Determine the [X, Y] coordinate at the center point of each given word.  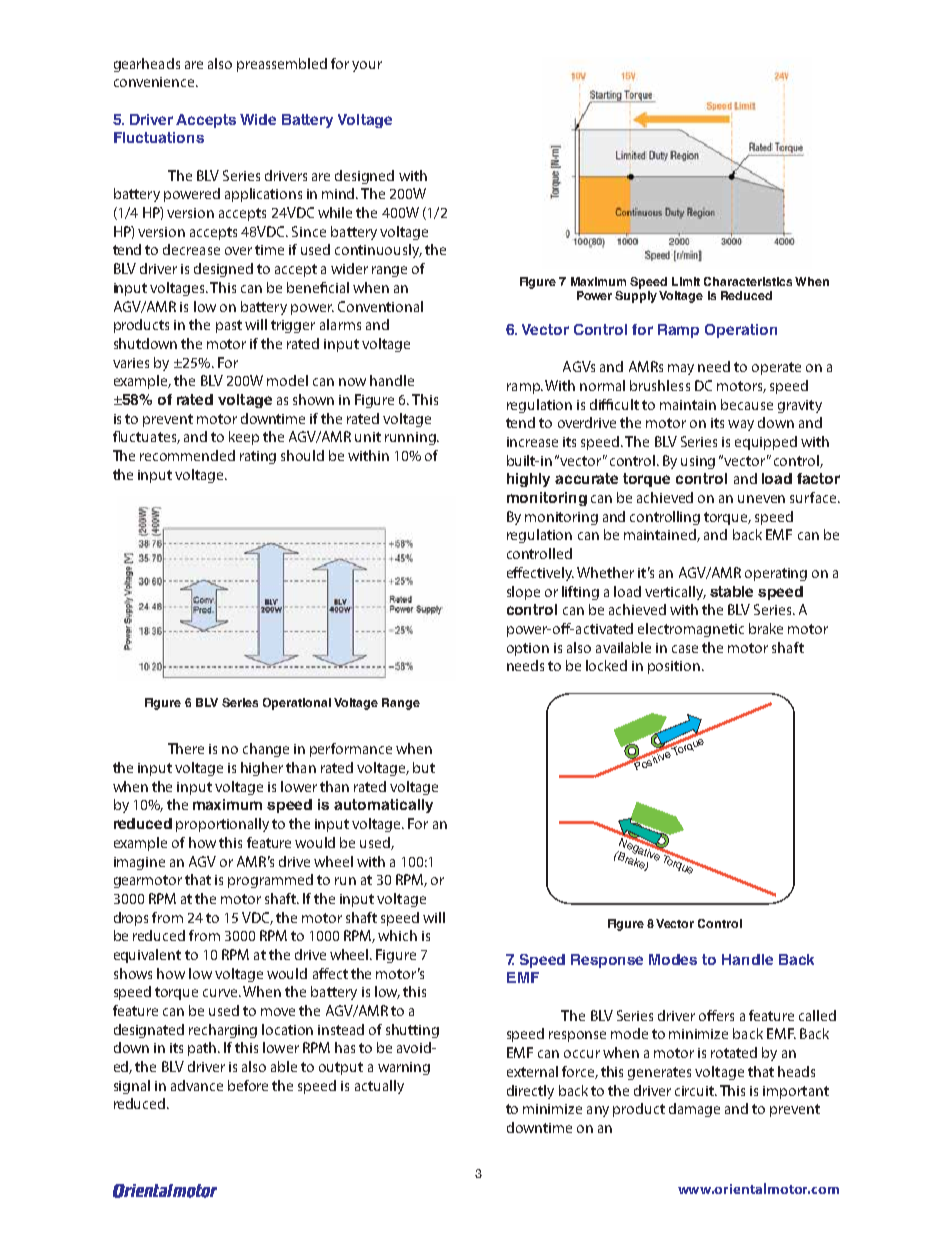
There [186, 748]
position [674, 667]
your [367, 66]
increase [532, 442]
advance [197, 1085]
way [741, 425]
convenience [155, 82]
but [424, 767]
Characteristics [748, 281]
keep [244, 438]
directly [530, 1092]
